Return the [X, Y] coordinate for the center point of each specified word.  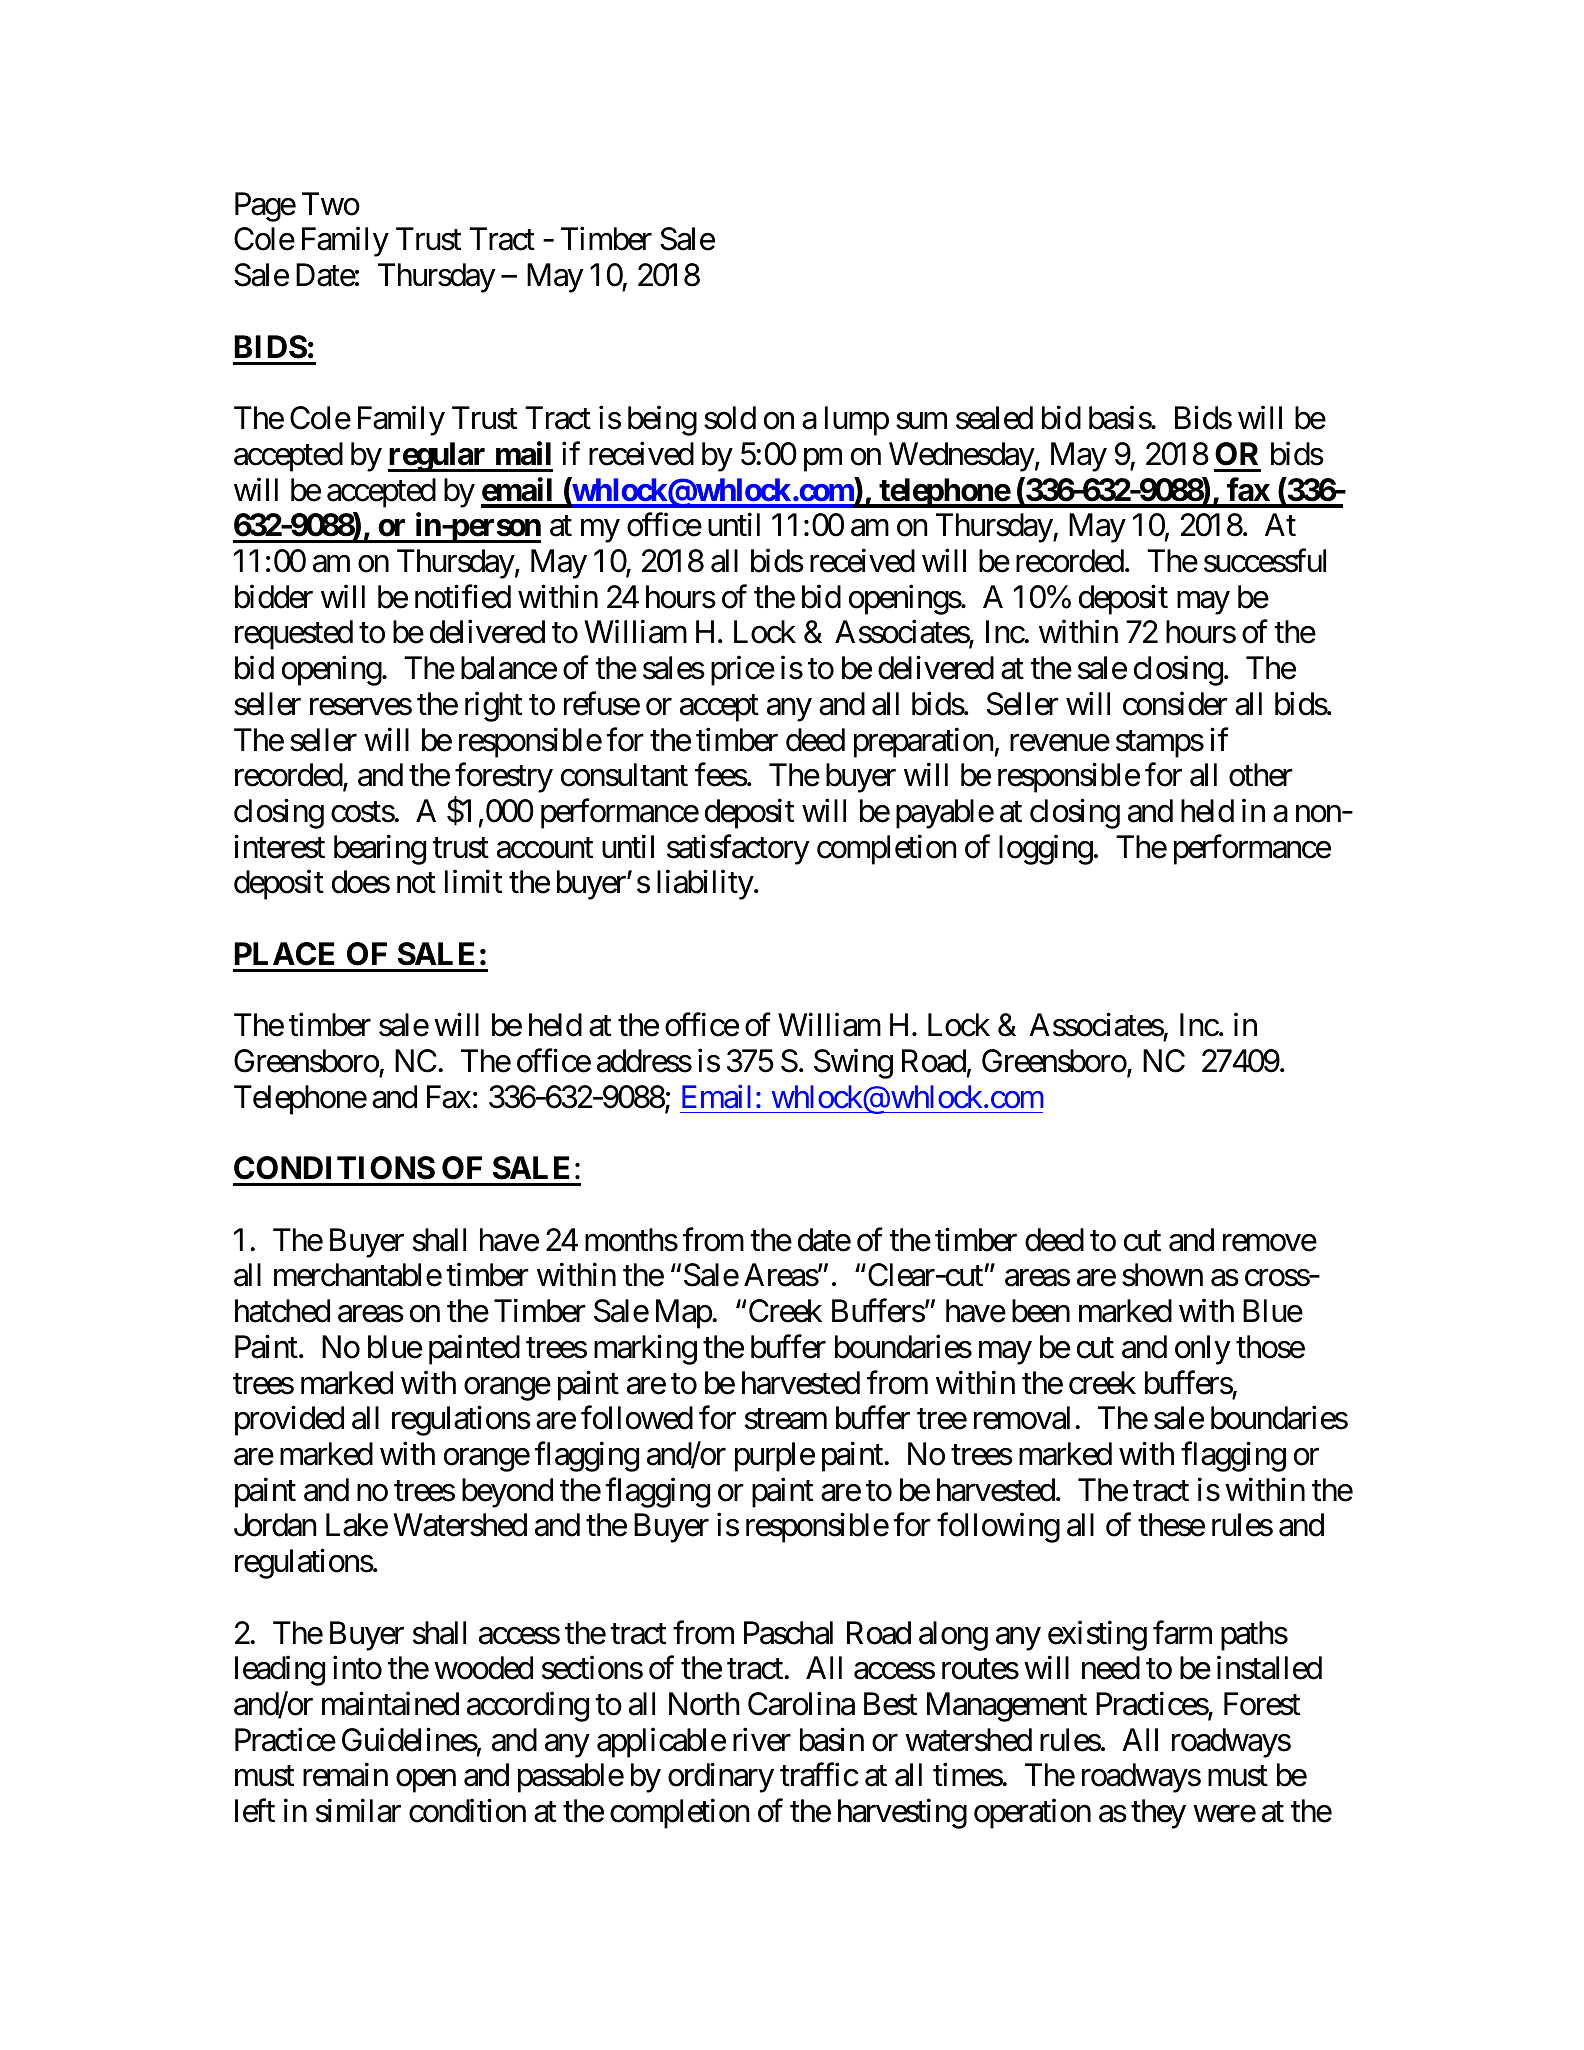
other [1261, 775]
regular [438, 457]
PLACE [284, 954]
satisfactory [738, 850]
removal [1022, 1418]
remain [345, 1775]
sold [730, 418]
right [493, 707]
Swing [853, 1064]
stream [786, 1419]
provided [289, 1421]
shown [1162, 1275]
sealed [994, 418]
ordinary [721, 1778]
